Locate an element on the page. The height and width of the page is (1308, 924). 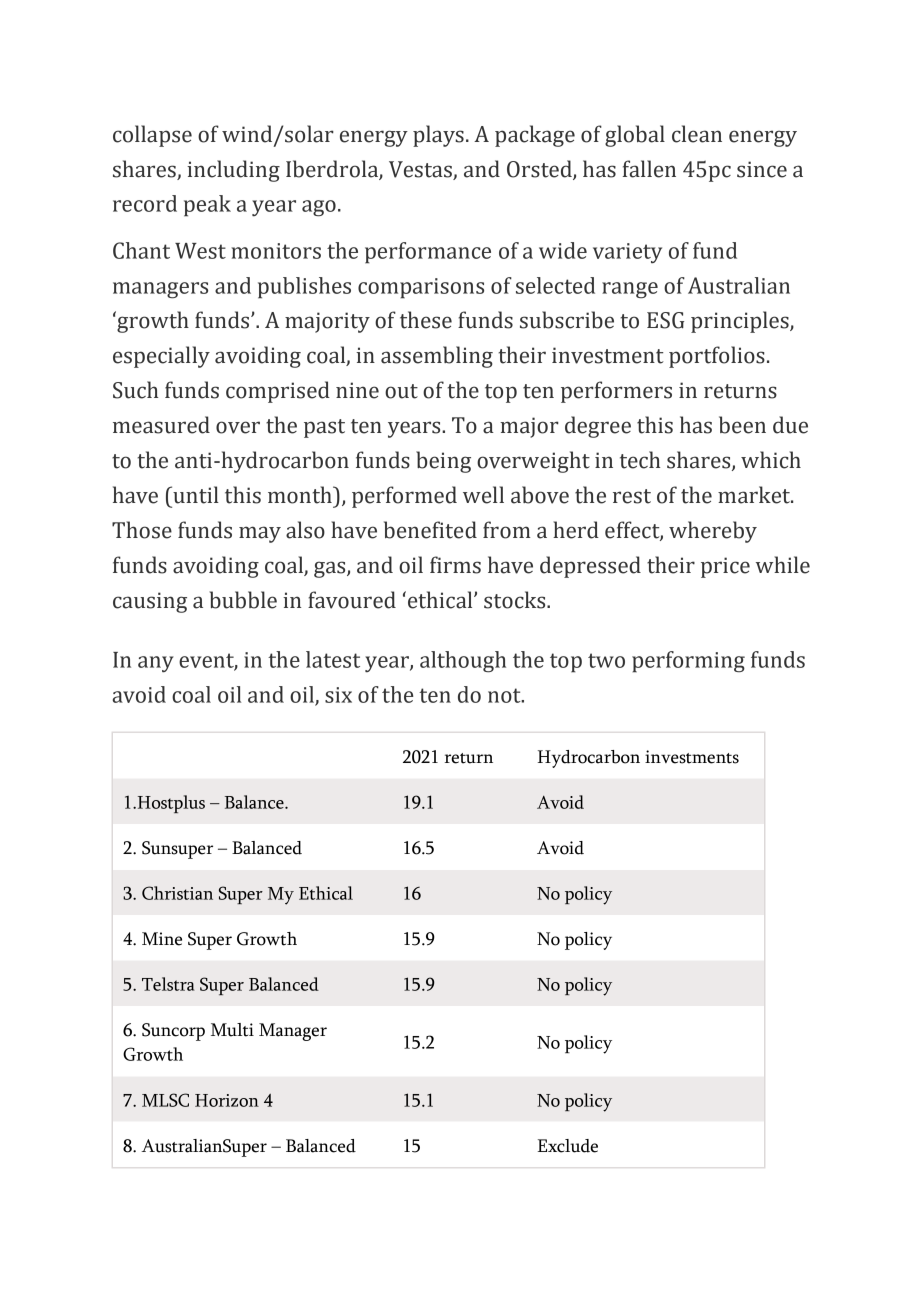
performing is located at coordinates (688, 662).
